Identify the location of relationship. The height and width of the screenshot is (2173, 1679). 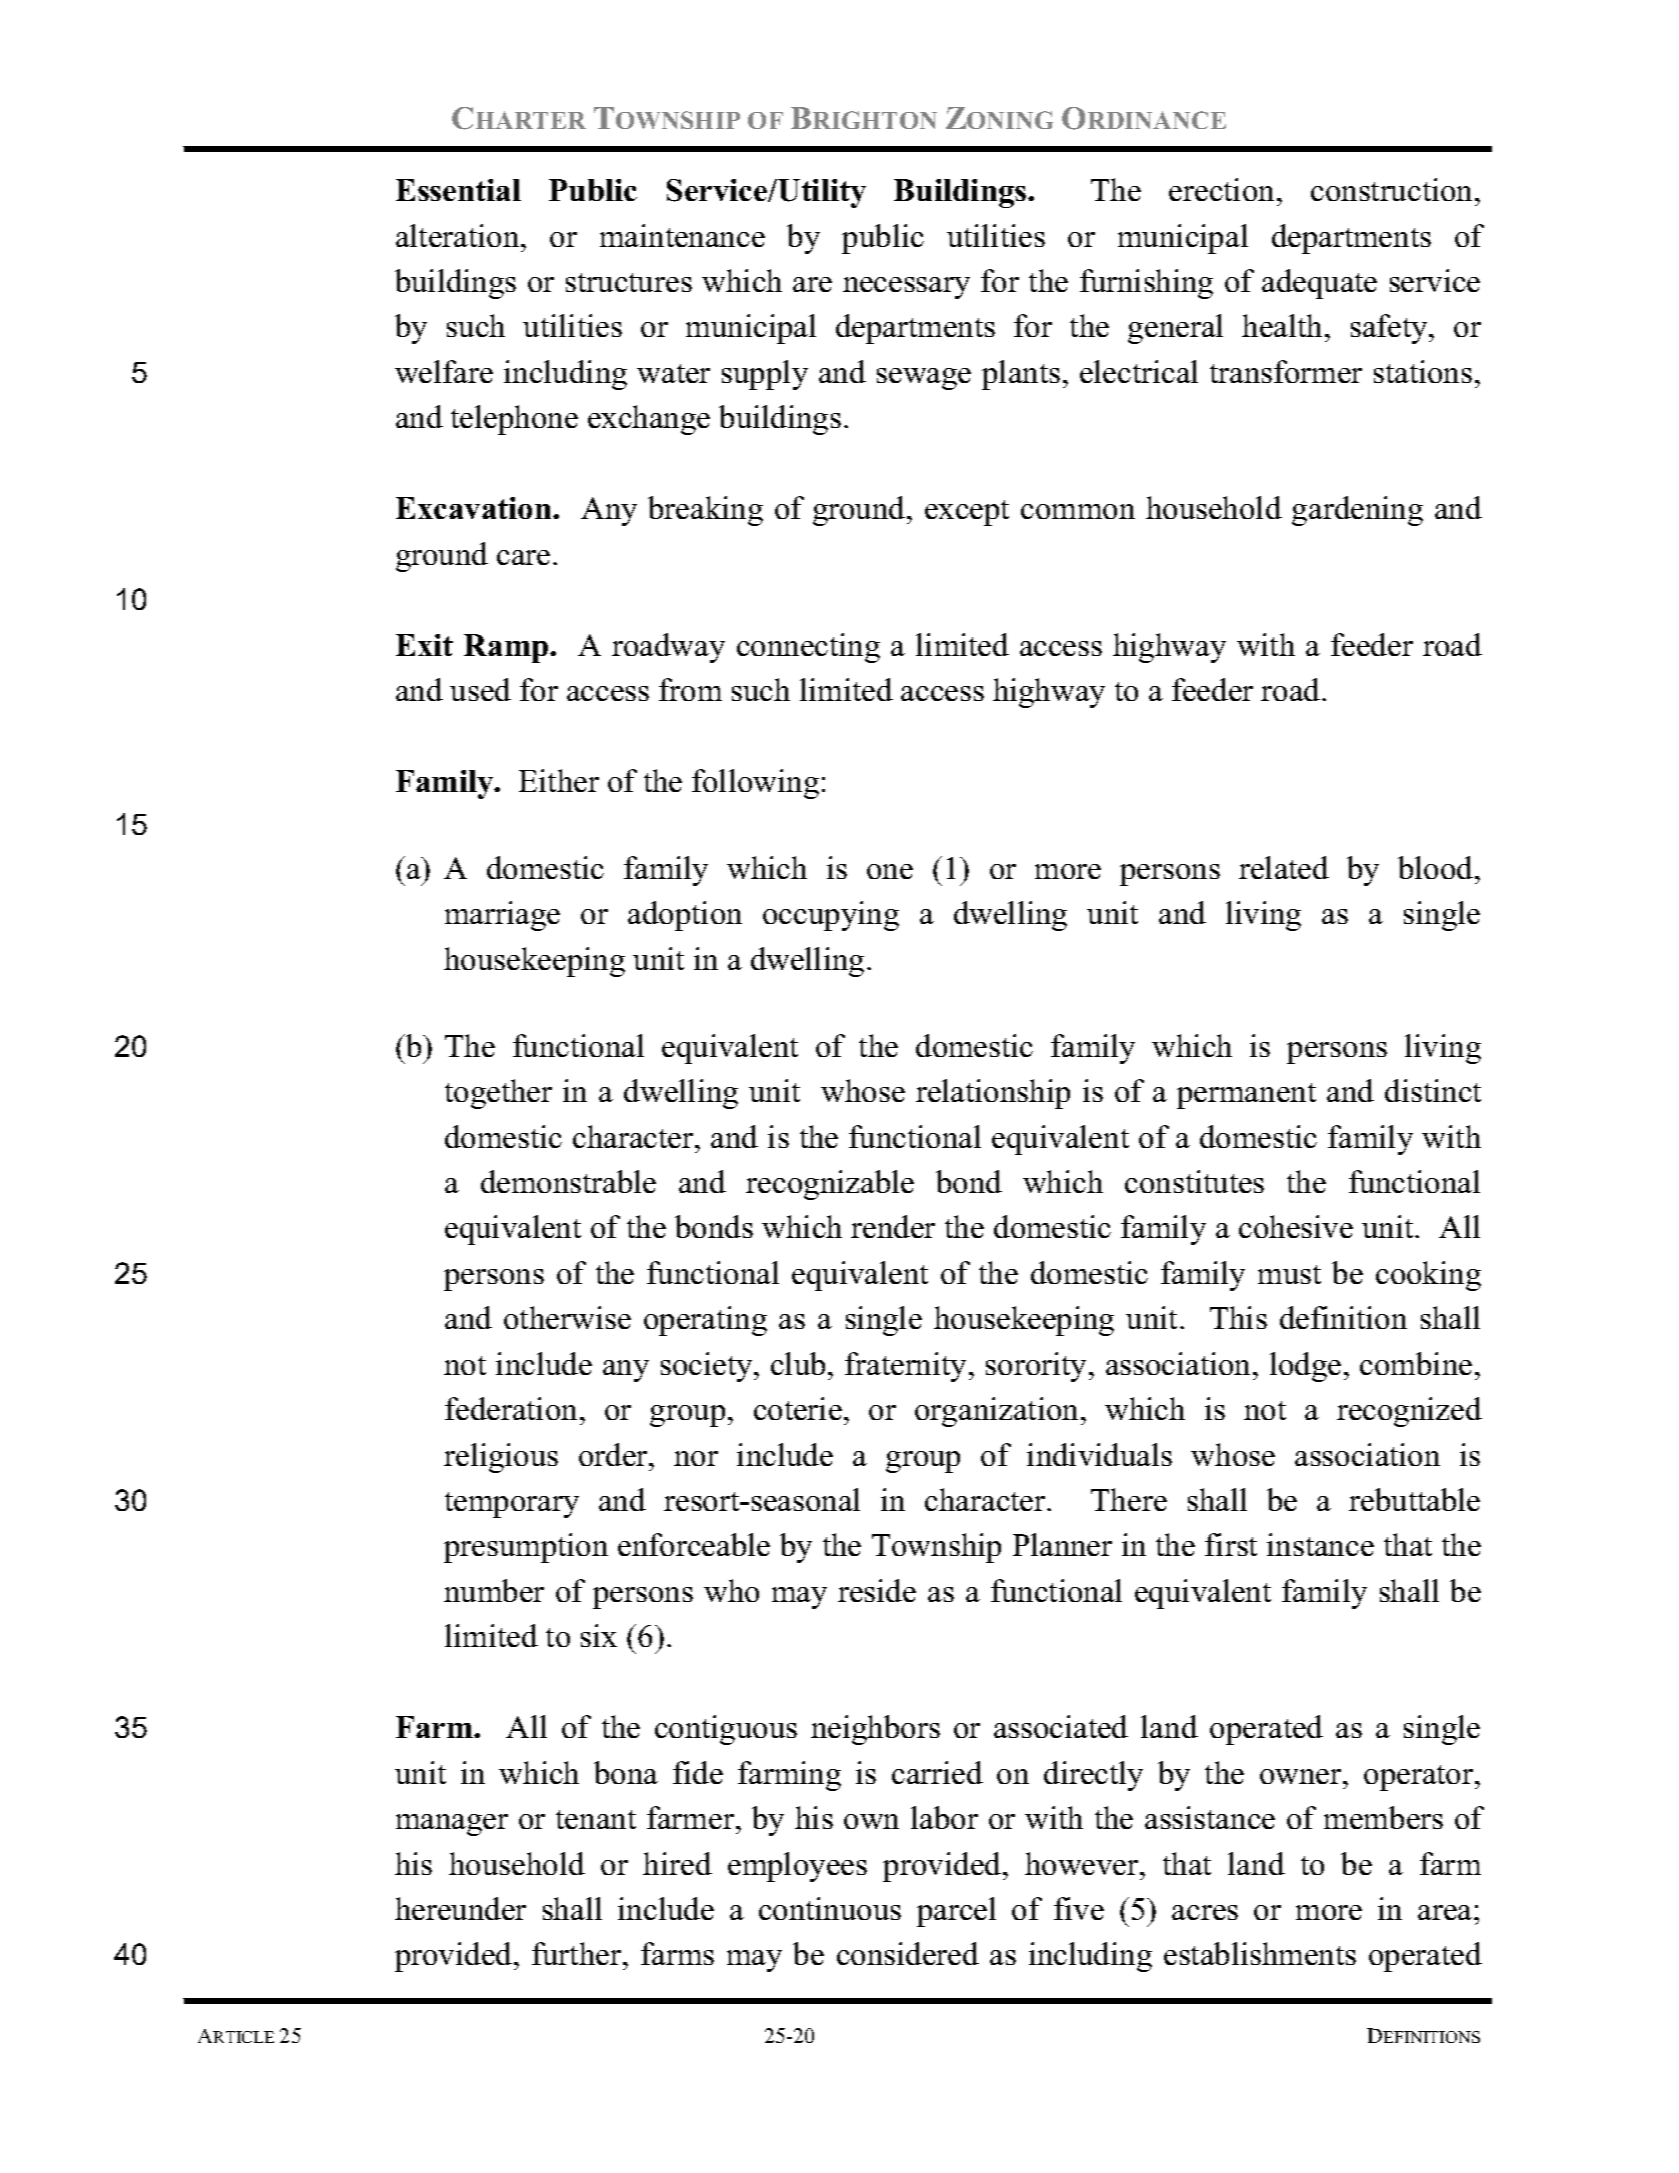
(993, 1094).
